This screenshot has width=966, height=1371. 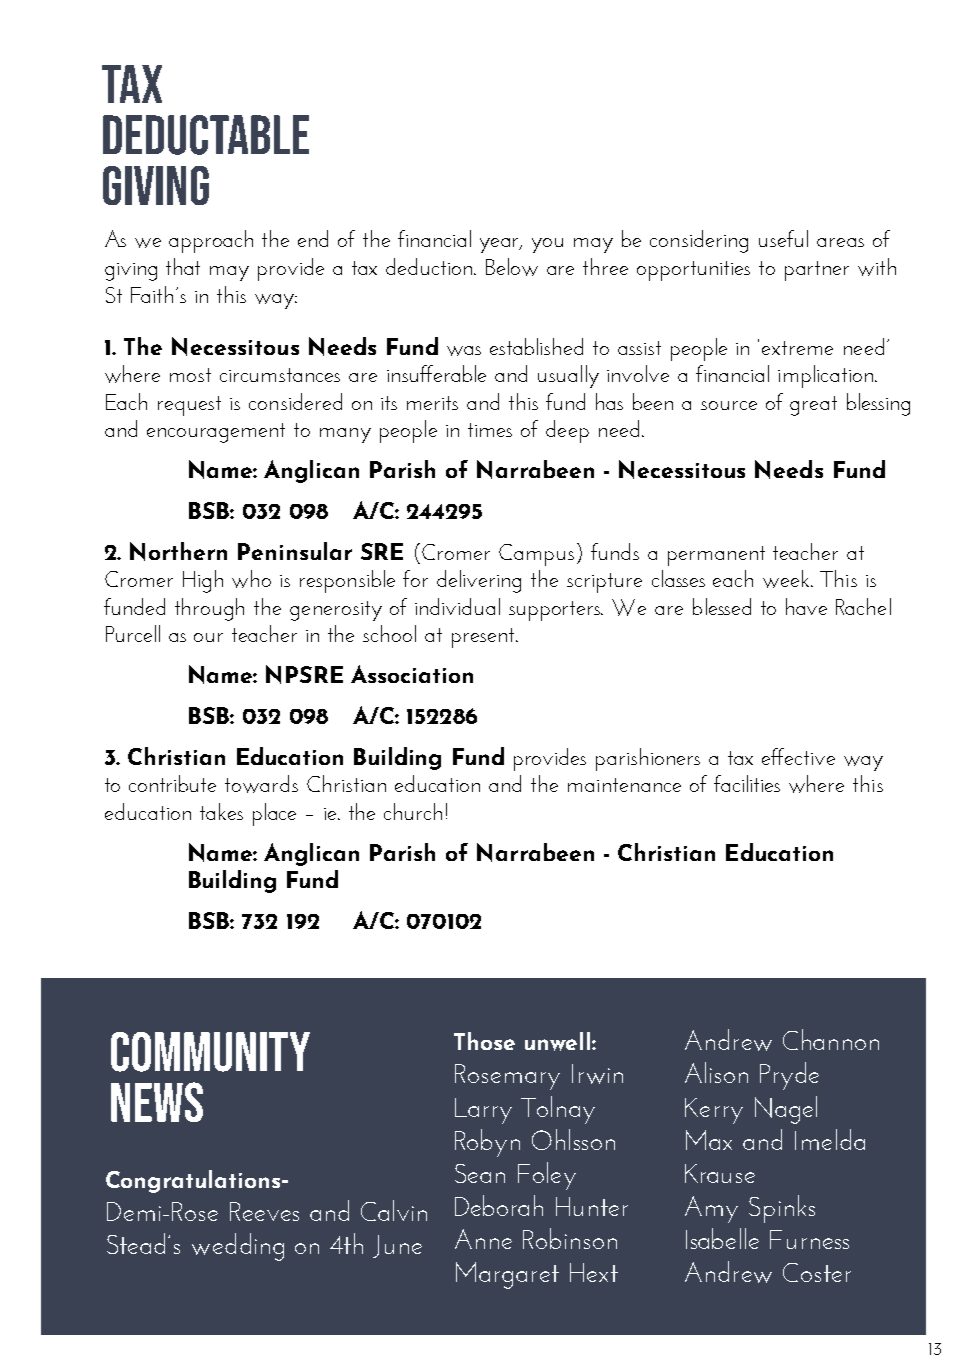 I want to click on deductable, so click(x=206, y=135).
